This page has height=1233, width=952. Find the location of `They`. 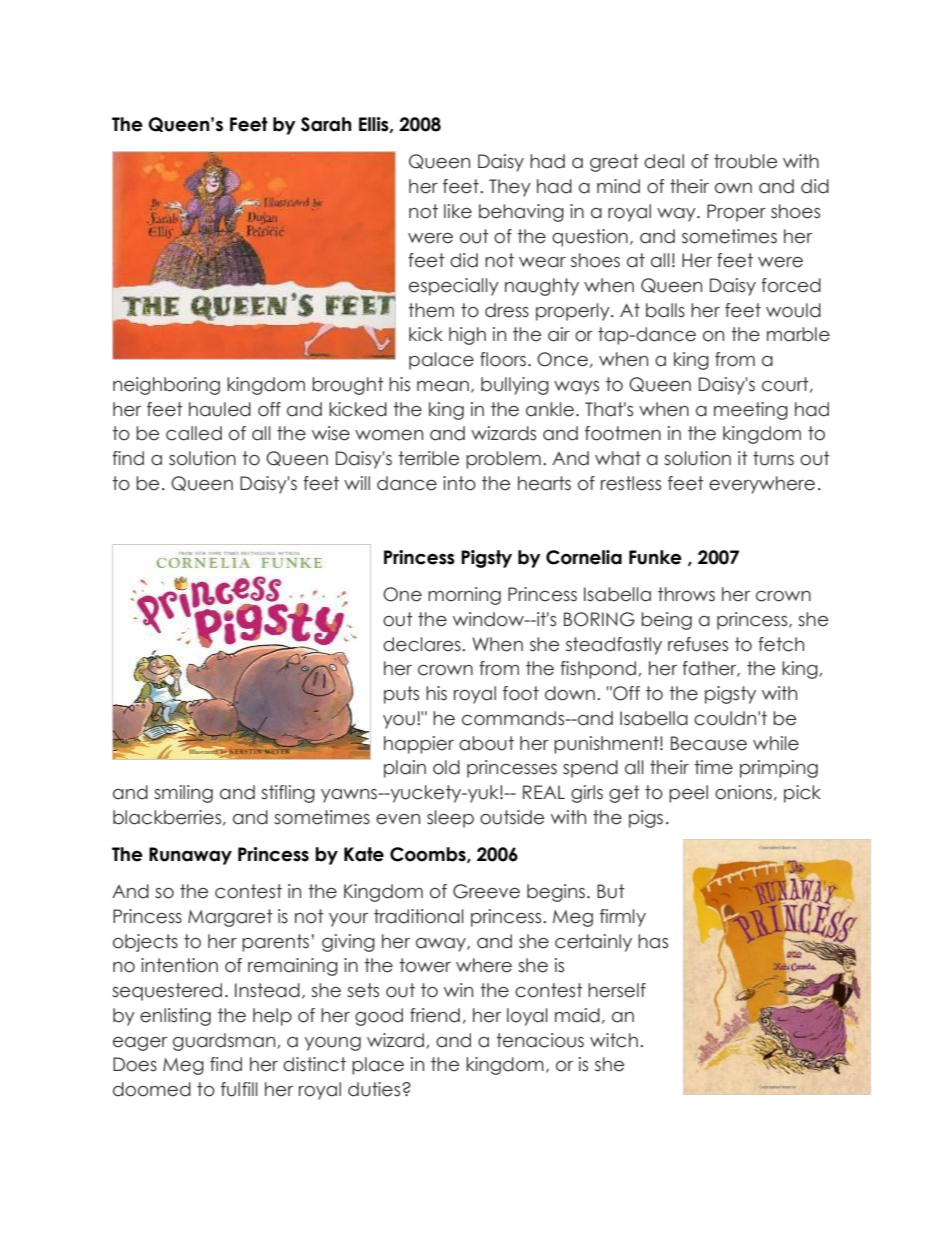

They is located at coordinates (510, 188).
